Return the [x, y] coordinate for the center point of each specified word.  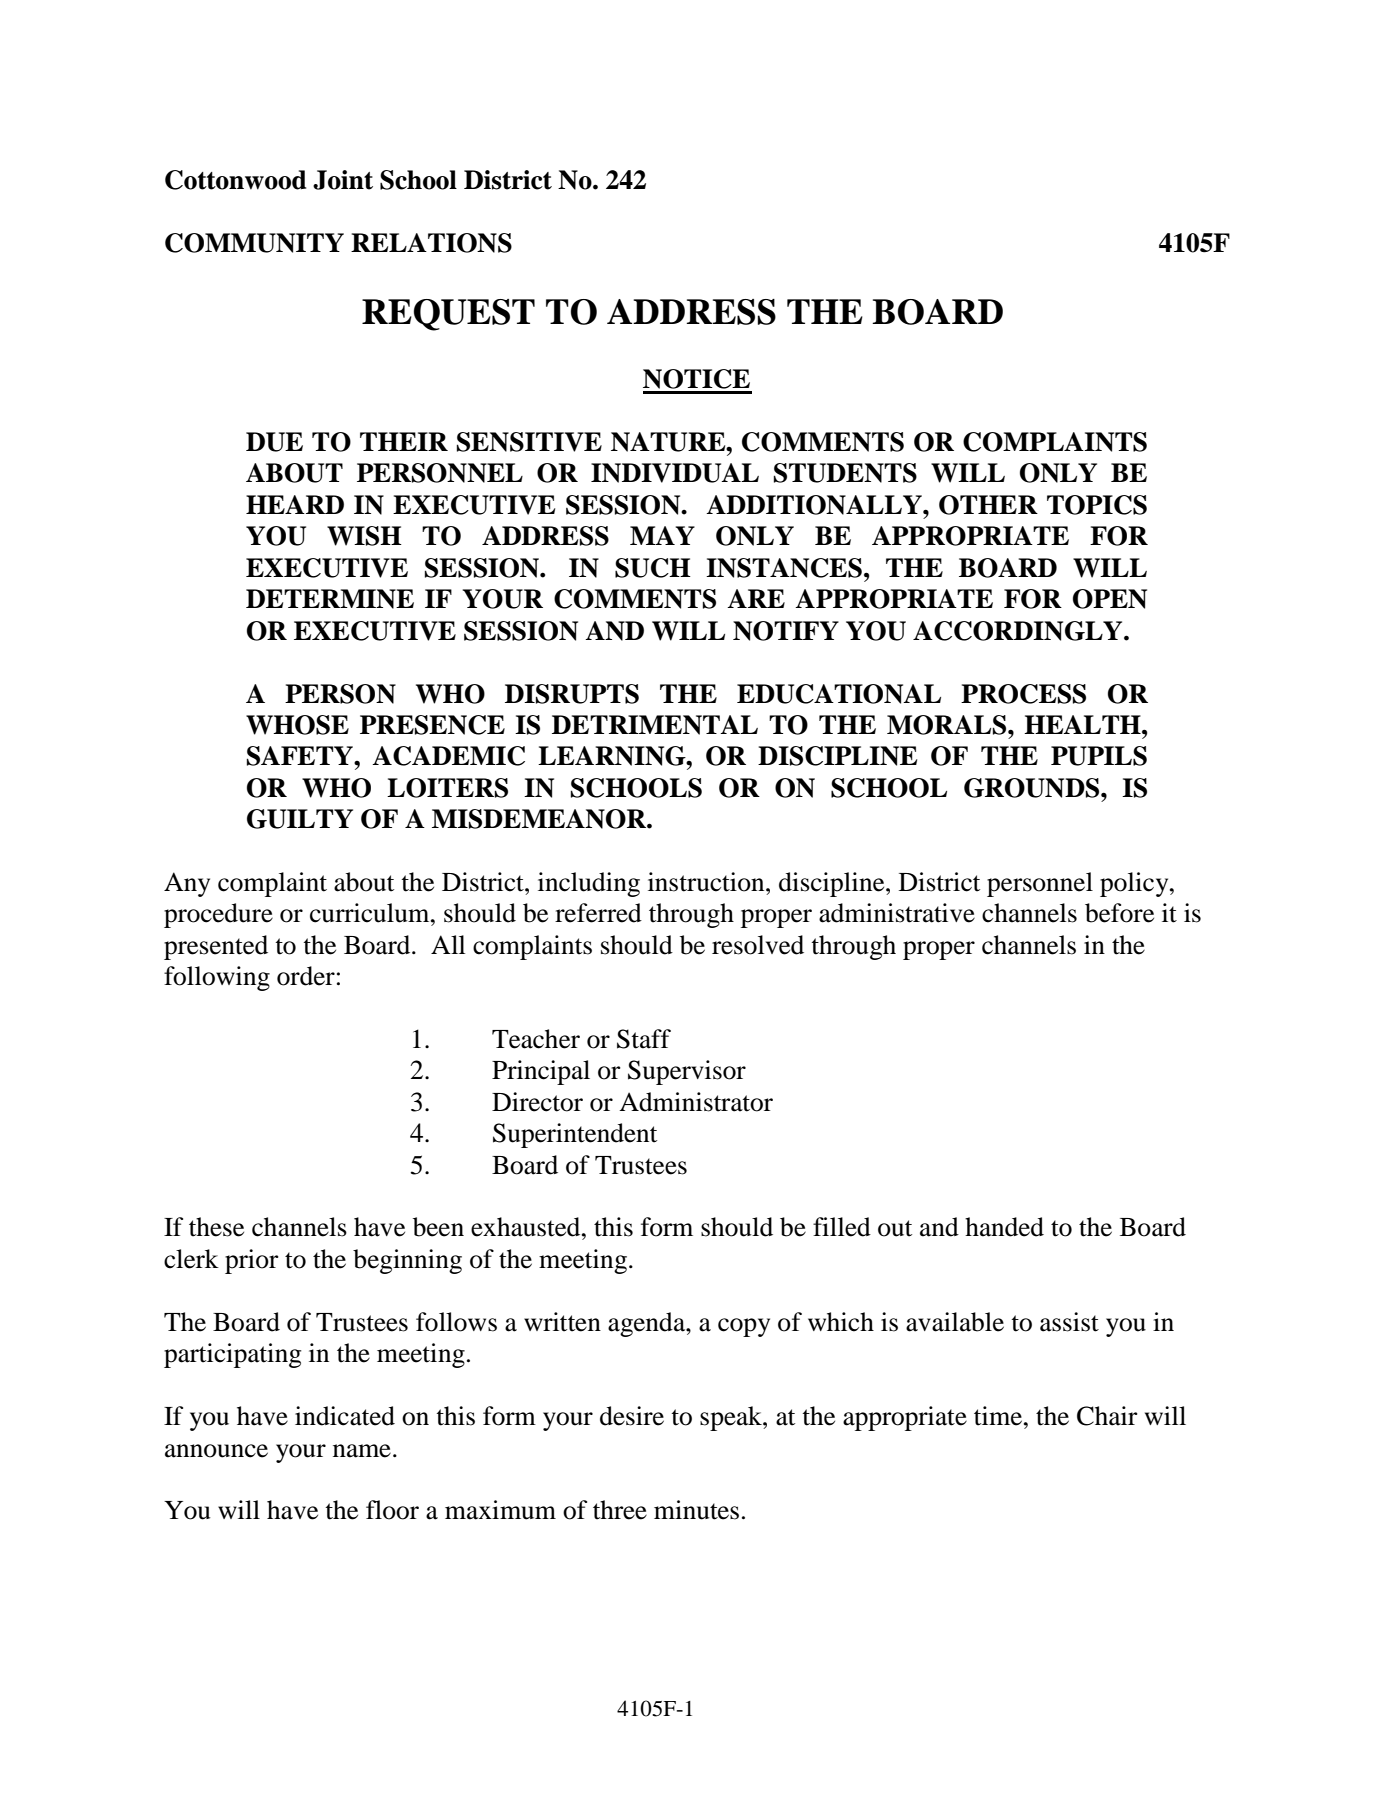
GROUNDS [1033, 788]
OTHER [988, 505]
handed [1004, 1227]
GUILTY [300, 819]
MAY [662, 535]
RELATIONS [431, 243]
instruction [707, 882]
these [216, 1227]
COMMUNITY [254, 243]
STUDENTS [845, 473]
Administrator [696, 1102]
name [362, 1451]
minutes [696, 1510]
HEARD [295, 504]
